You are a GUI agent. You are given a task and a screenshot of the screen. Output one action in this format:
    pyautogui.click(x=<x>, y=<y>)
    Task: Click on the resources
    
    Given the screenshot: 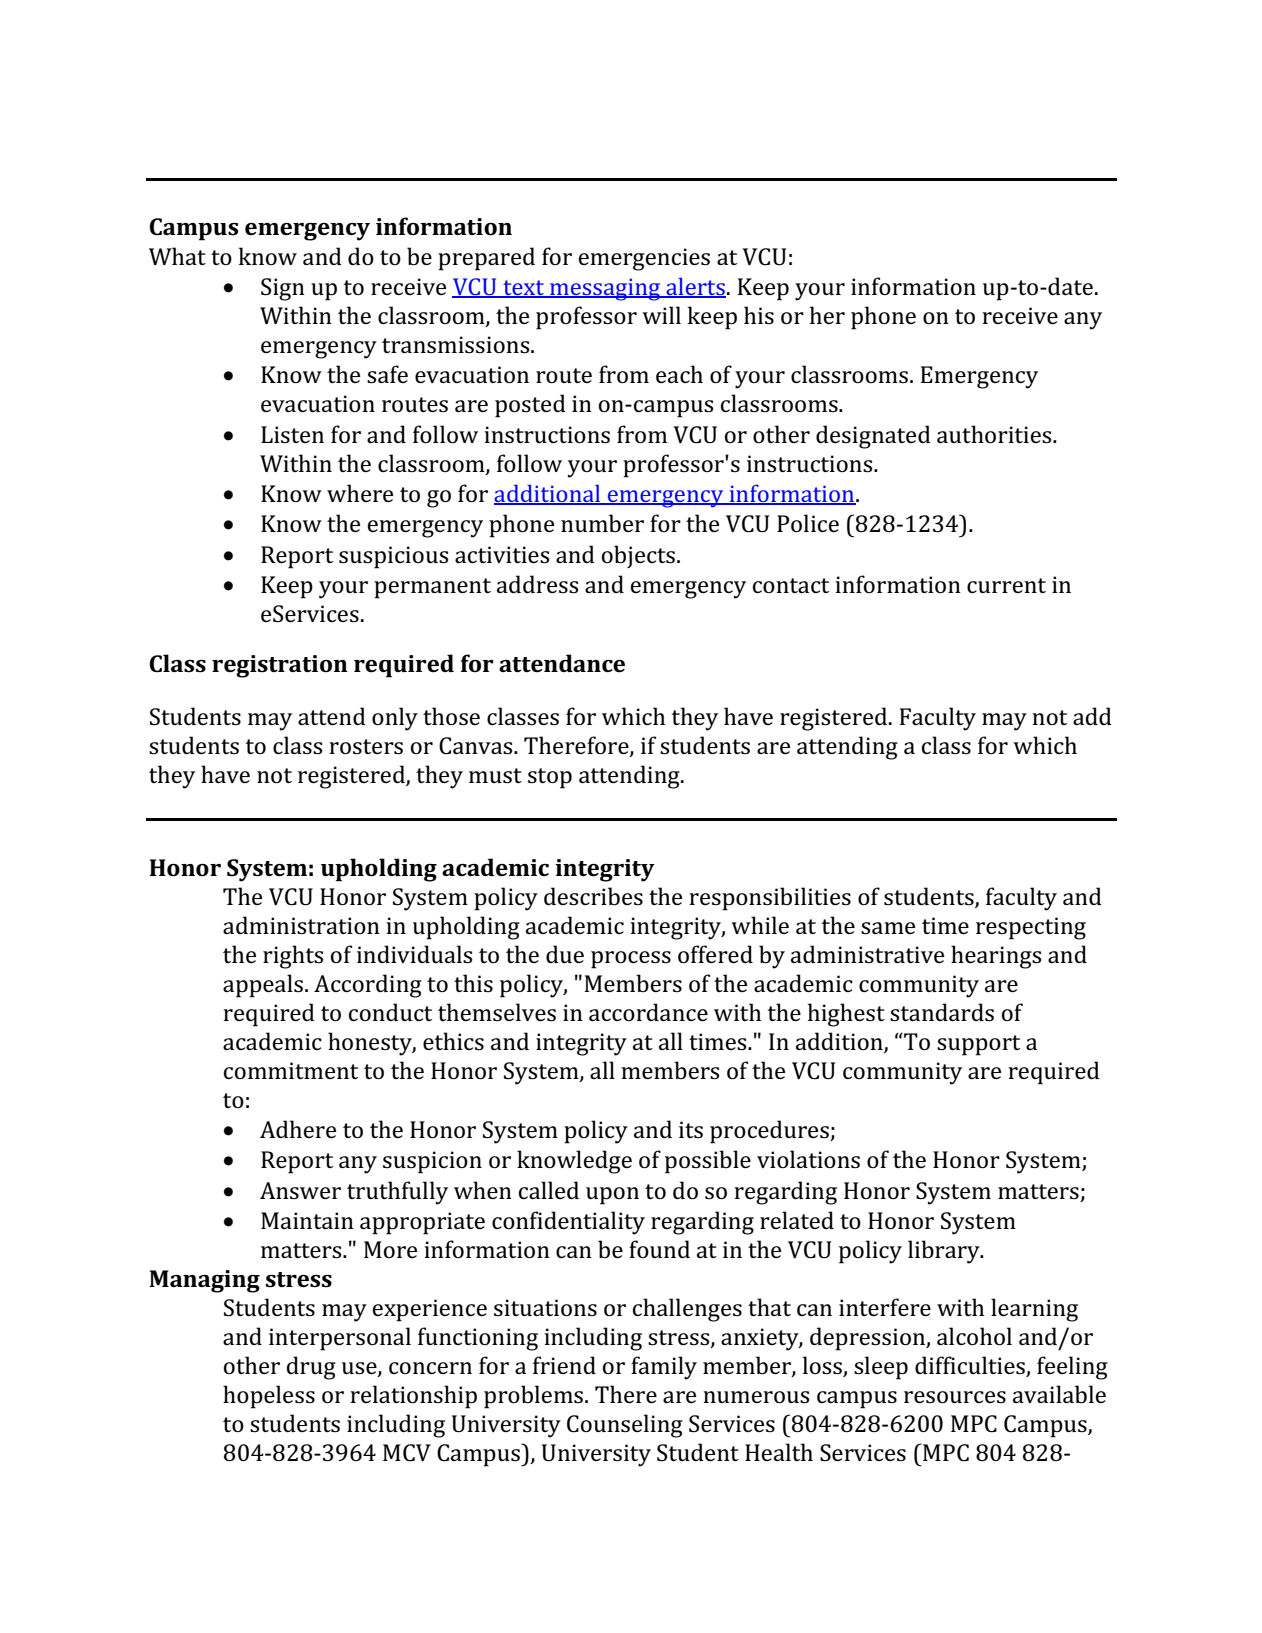 What is the action you would take?
    pyautogui.click(x=955, y=1397)
